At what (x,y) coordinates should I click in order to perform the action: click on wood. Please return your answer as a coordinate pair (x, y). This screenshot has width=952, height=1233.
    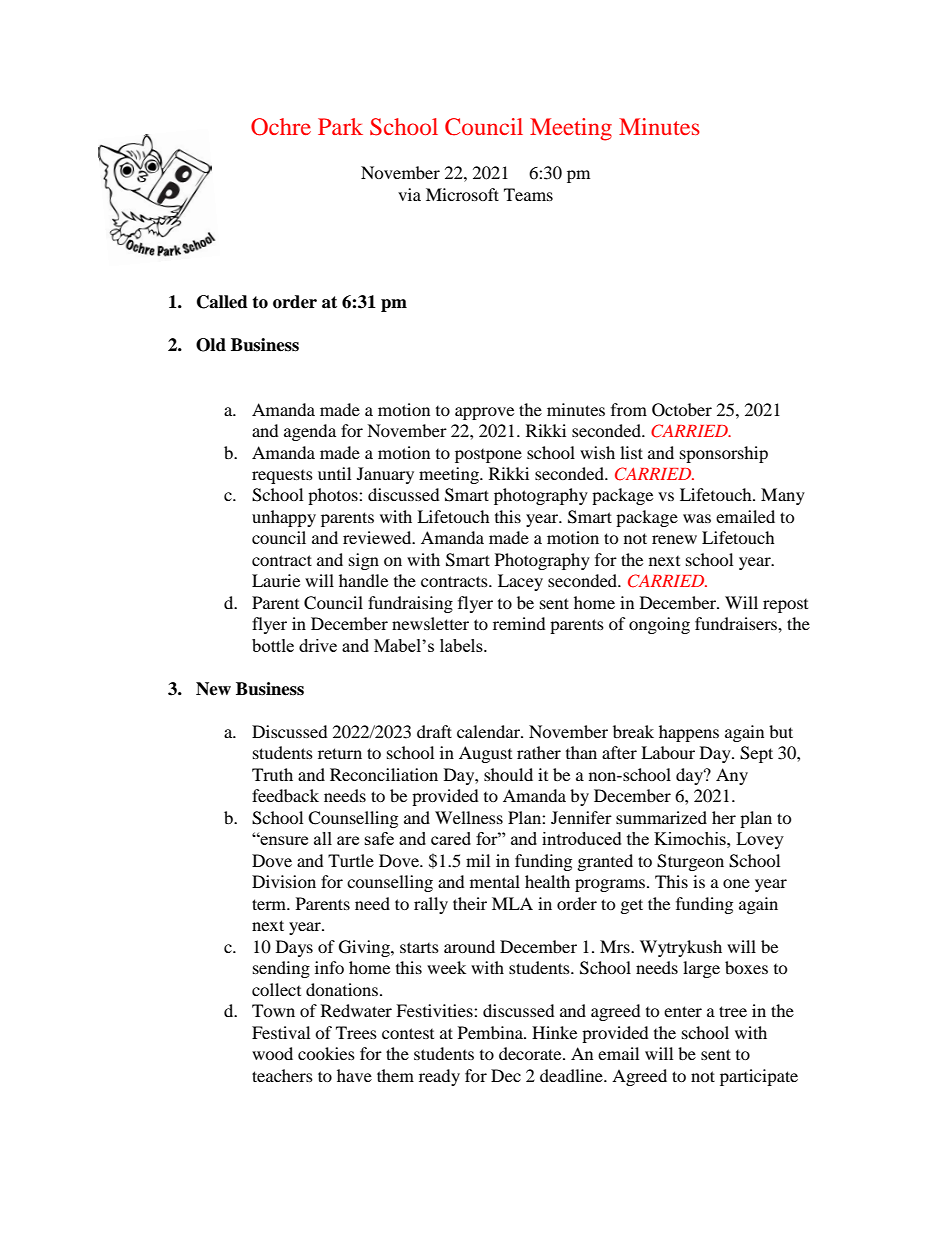
    Looking at the image, I should click on (272, 1053).
